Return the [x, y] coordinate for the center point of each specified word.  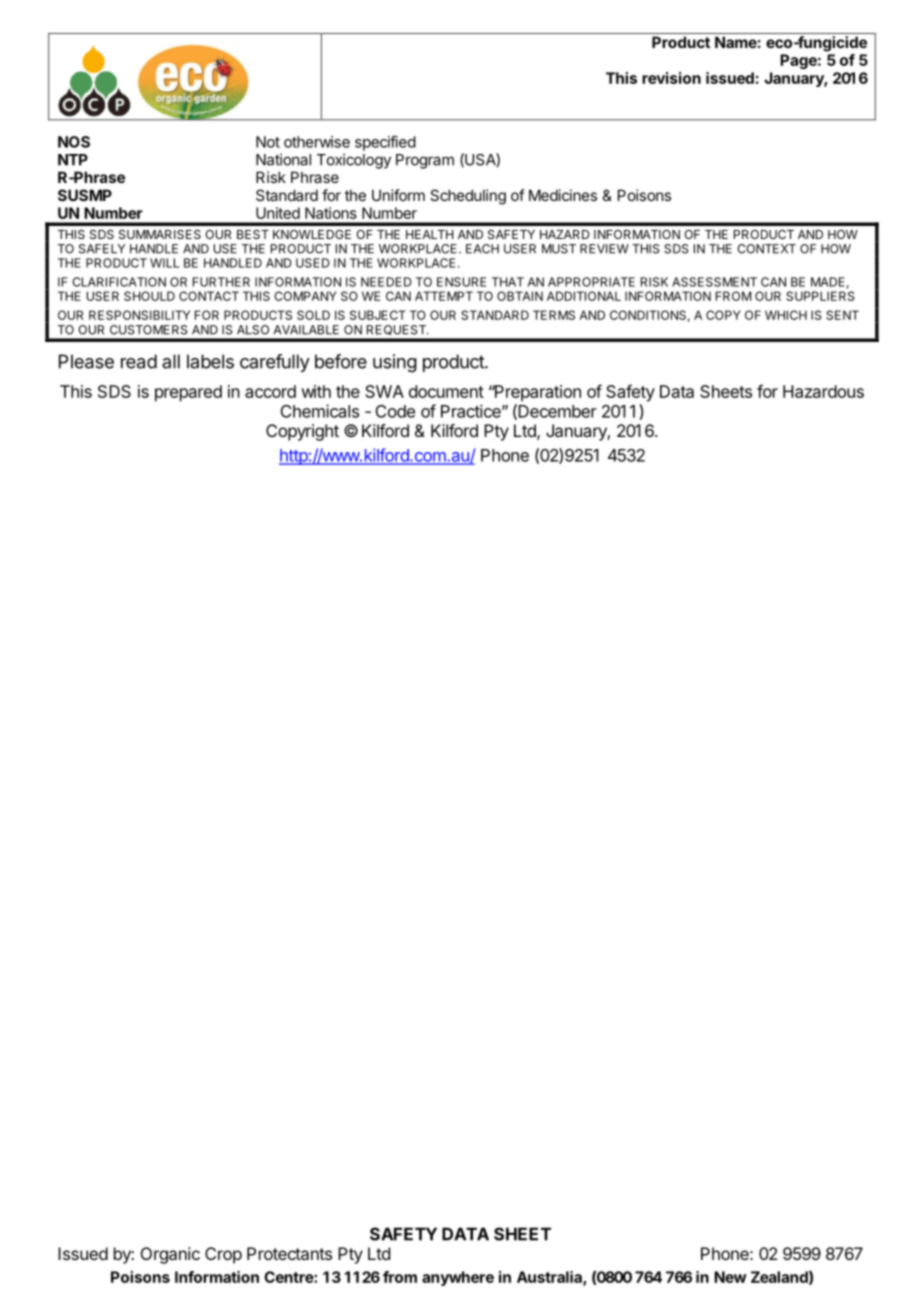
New [730, 1277]
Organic [170, 1255]
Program [425, 161]
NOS [74, 142]
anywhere [458, 1278]
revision [671, 78]
